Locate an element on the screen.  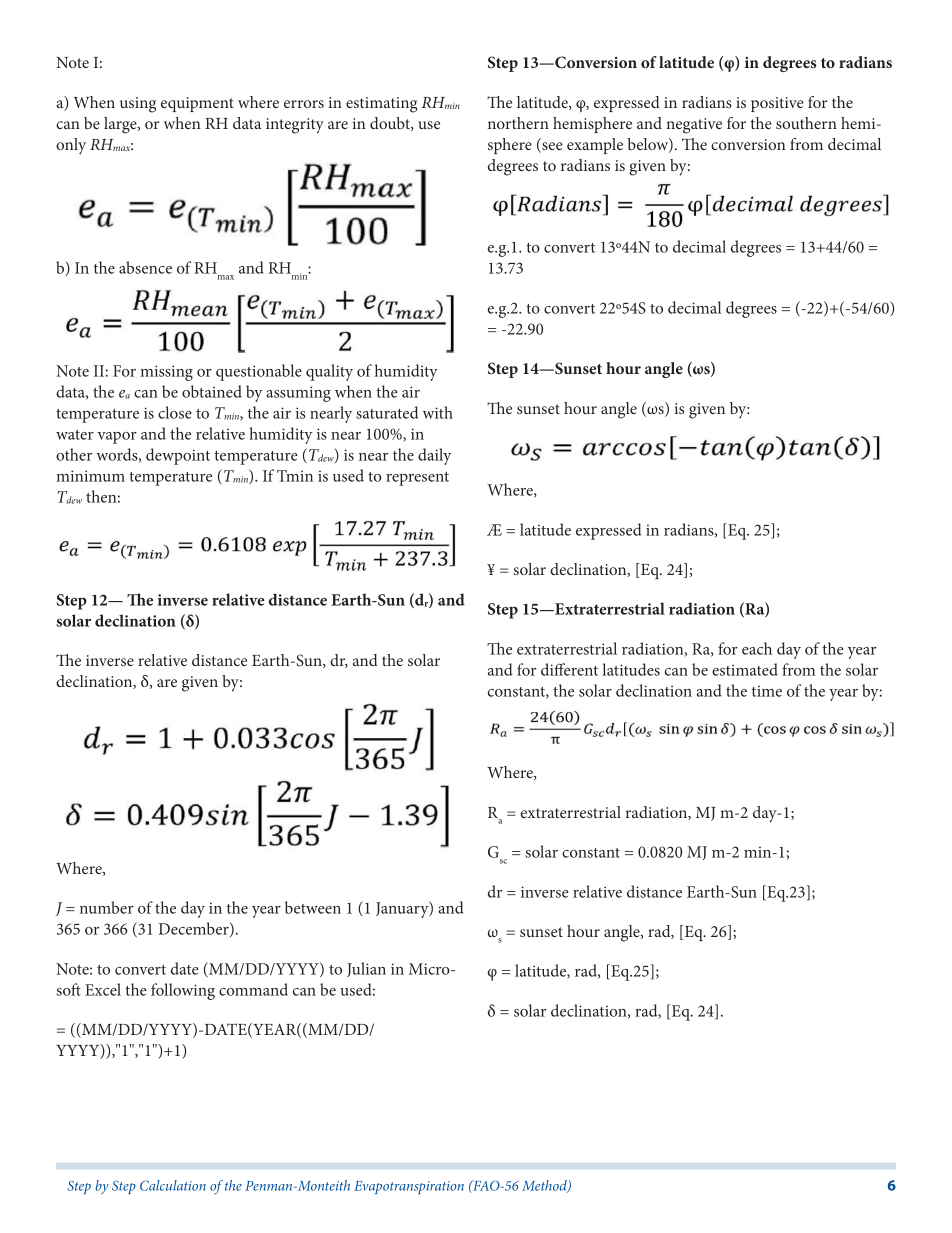
number is located at coordinates (107, 907).
